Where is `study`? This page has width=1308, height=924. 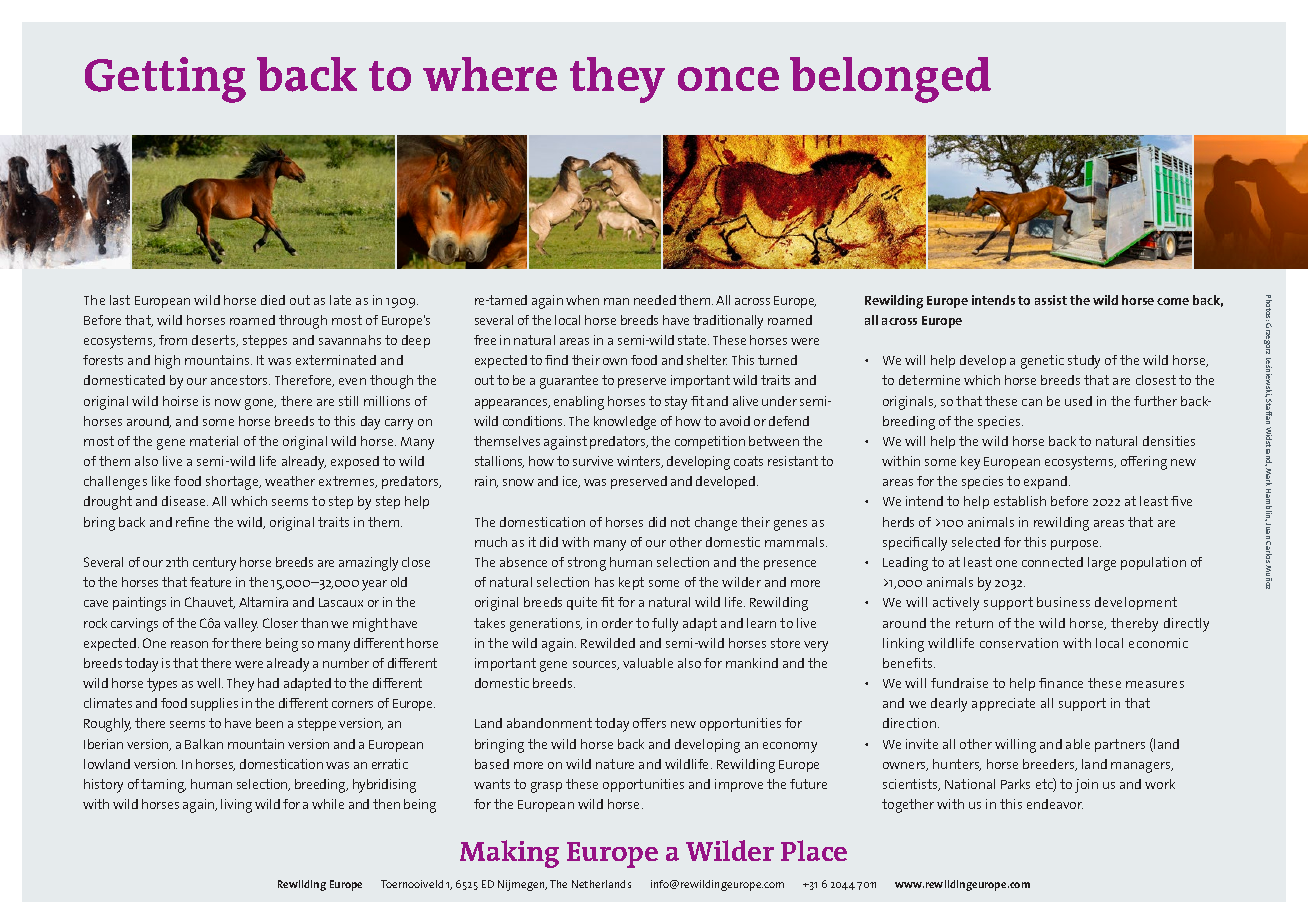
study is located at coordinates (1084, 362).
